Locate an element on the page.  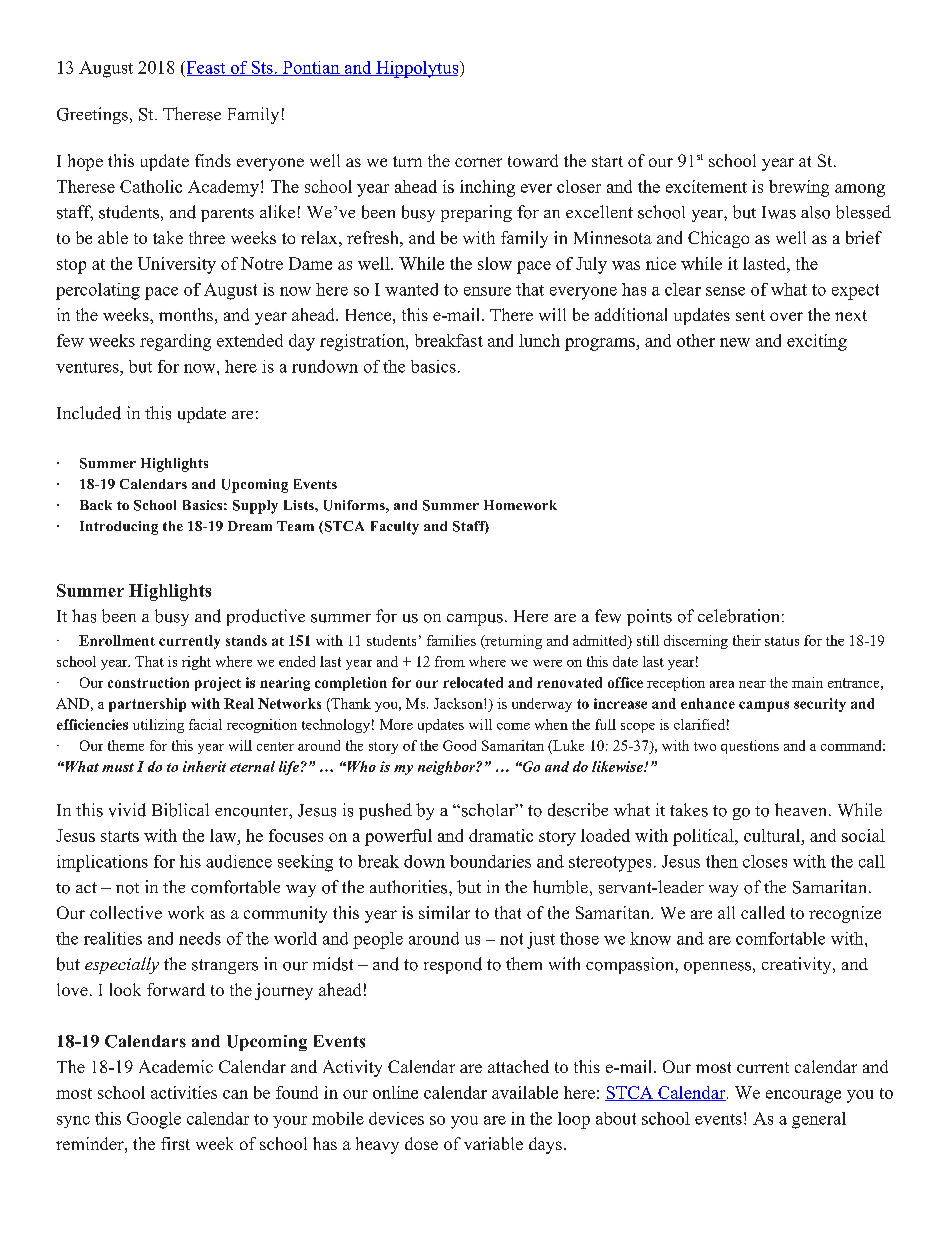
questions is located at coordinates (750, 747).
